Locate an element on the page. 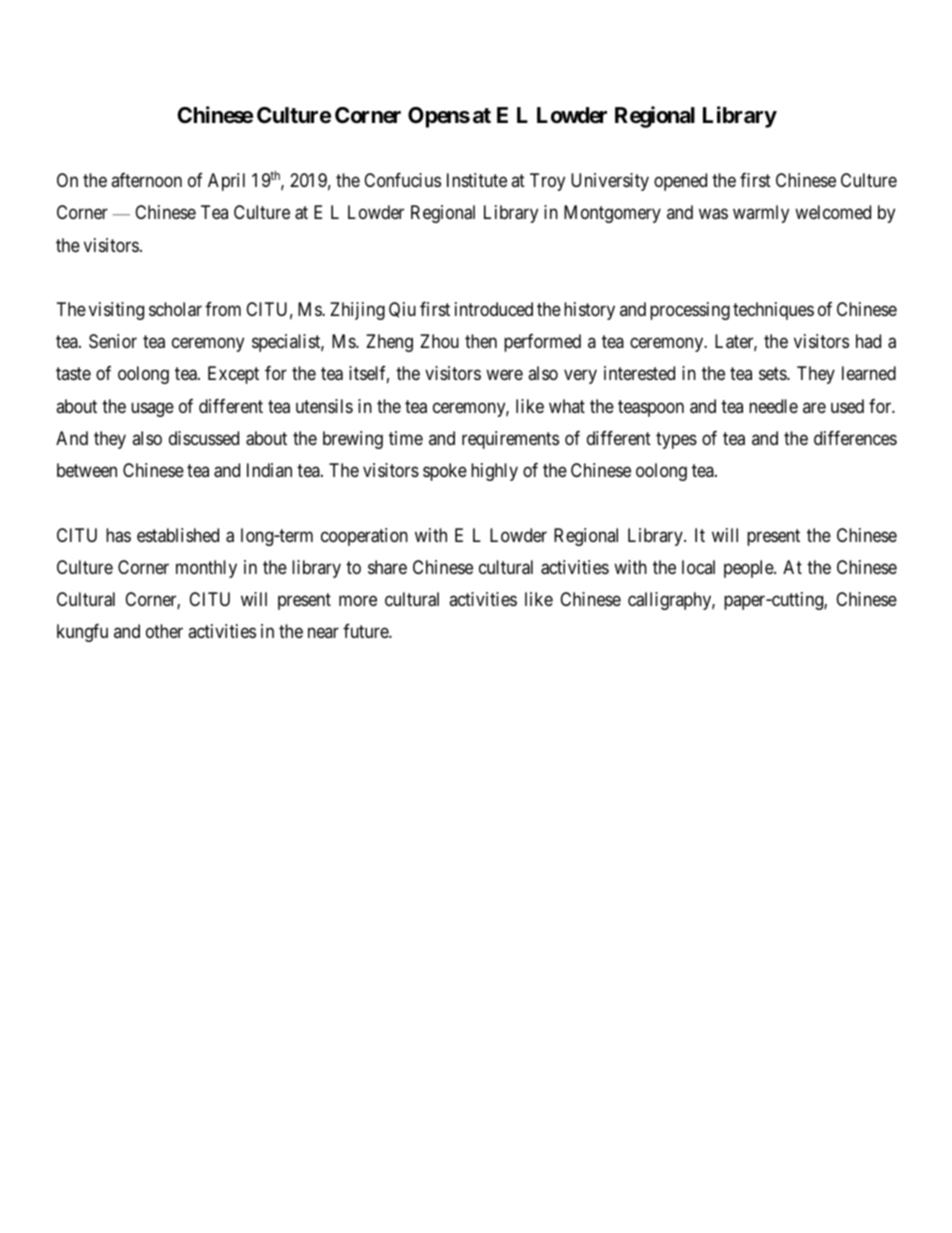  afternoon is located at coordinates (146, 180).
